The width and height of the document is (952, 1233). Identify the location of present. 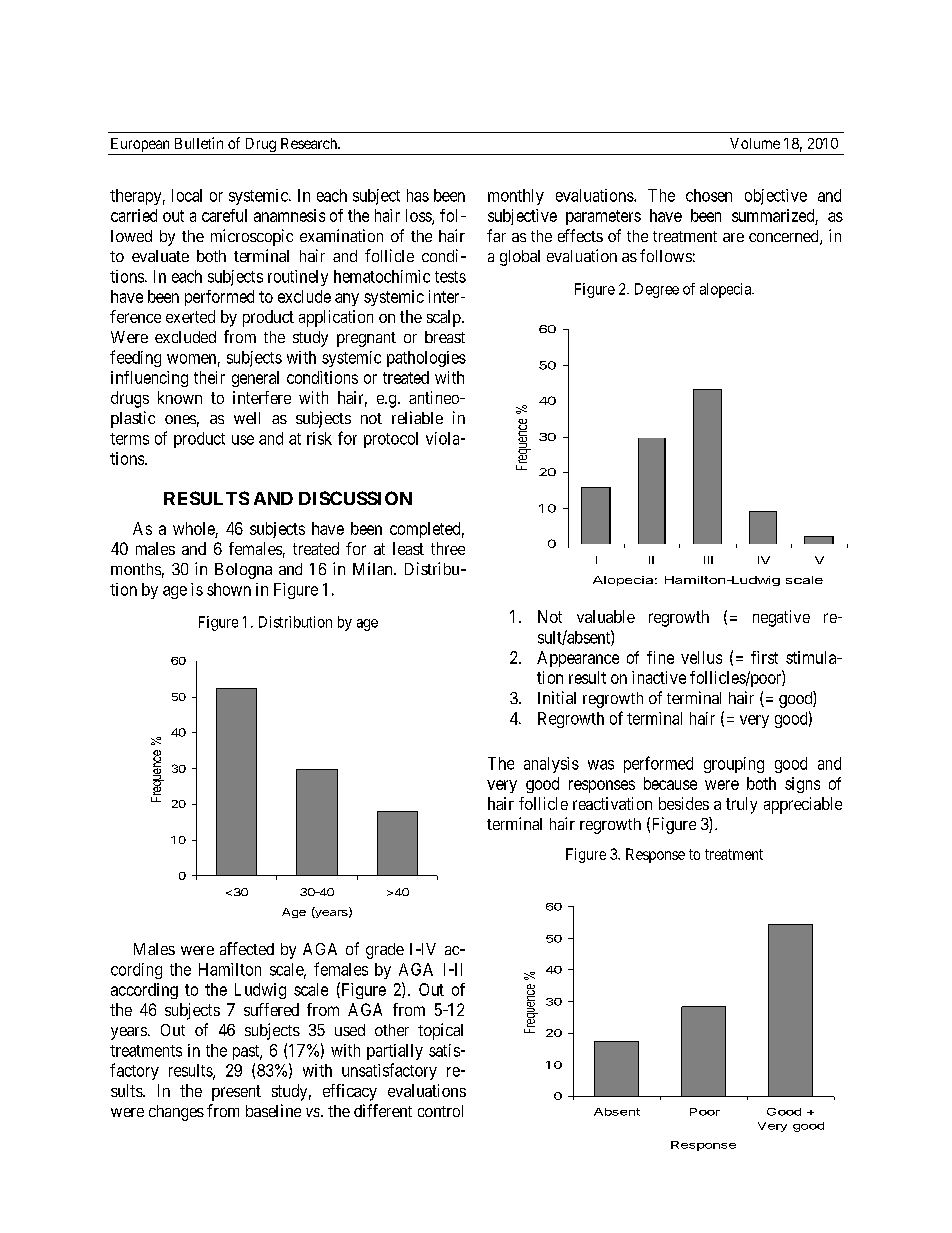
(236, 1093).
